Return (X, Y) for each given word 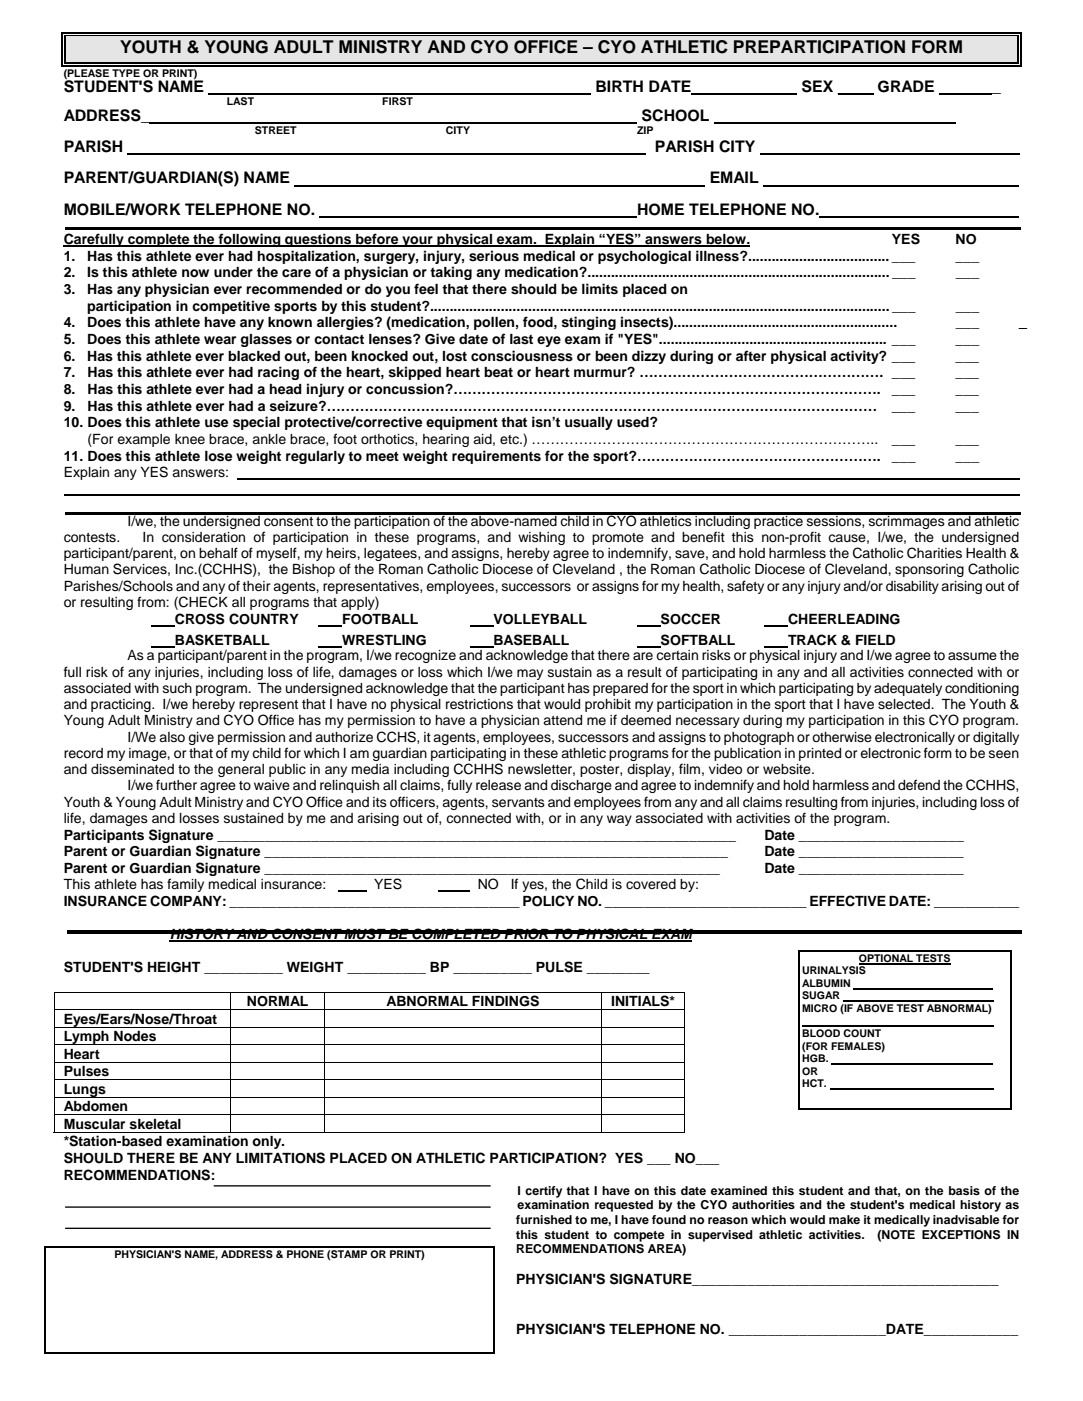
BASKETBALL (221, 641)
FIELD (875, 640)
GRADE (906, 86)
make (844, 1219)
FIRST (398, 99)
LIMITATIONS (280, 1158)
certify (543, 1192)
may (530, 674)
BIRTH (619, 86)
